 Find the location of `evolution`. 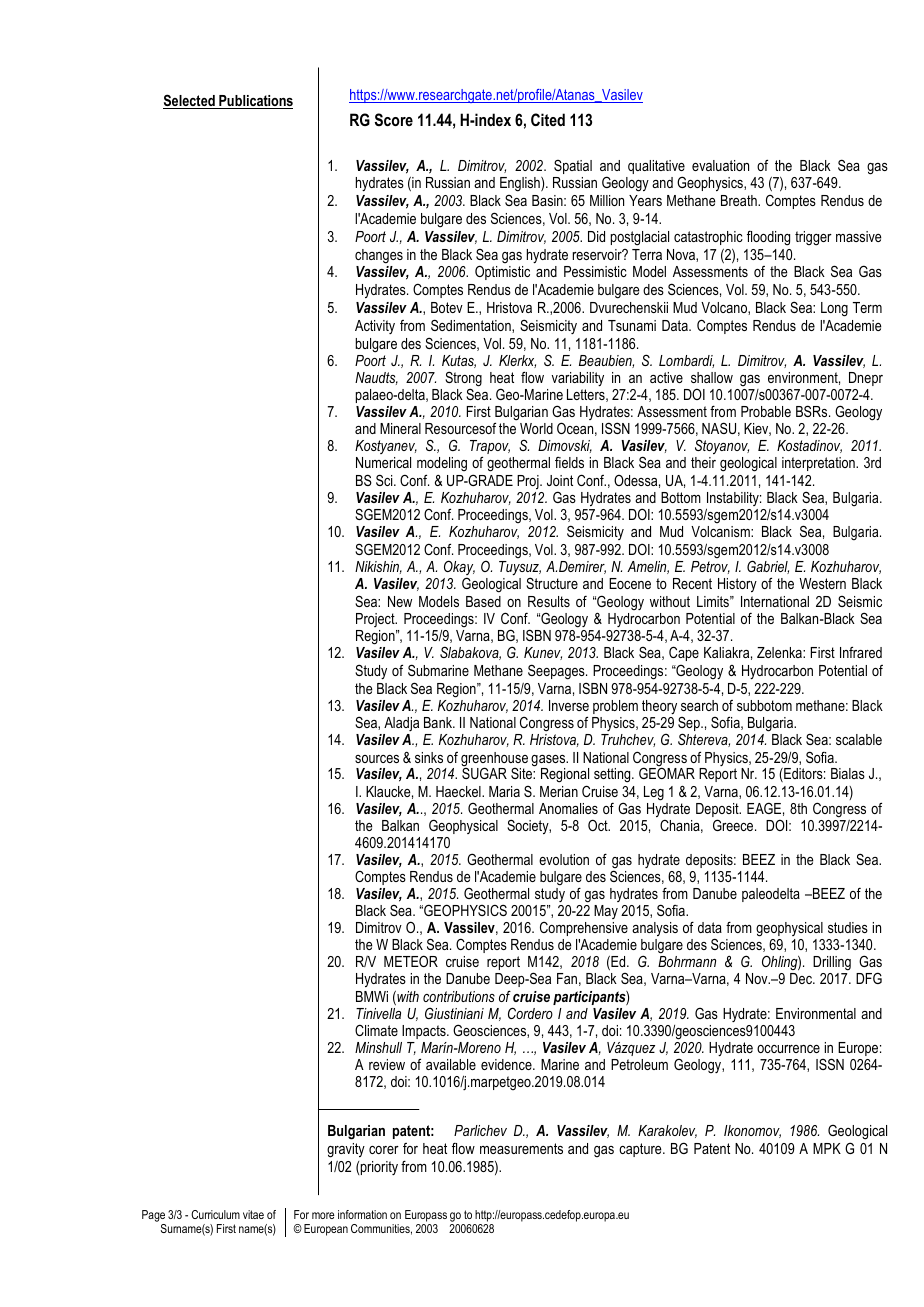

evolution is located at coordinates (564, 859).
